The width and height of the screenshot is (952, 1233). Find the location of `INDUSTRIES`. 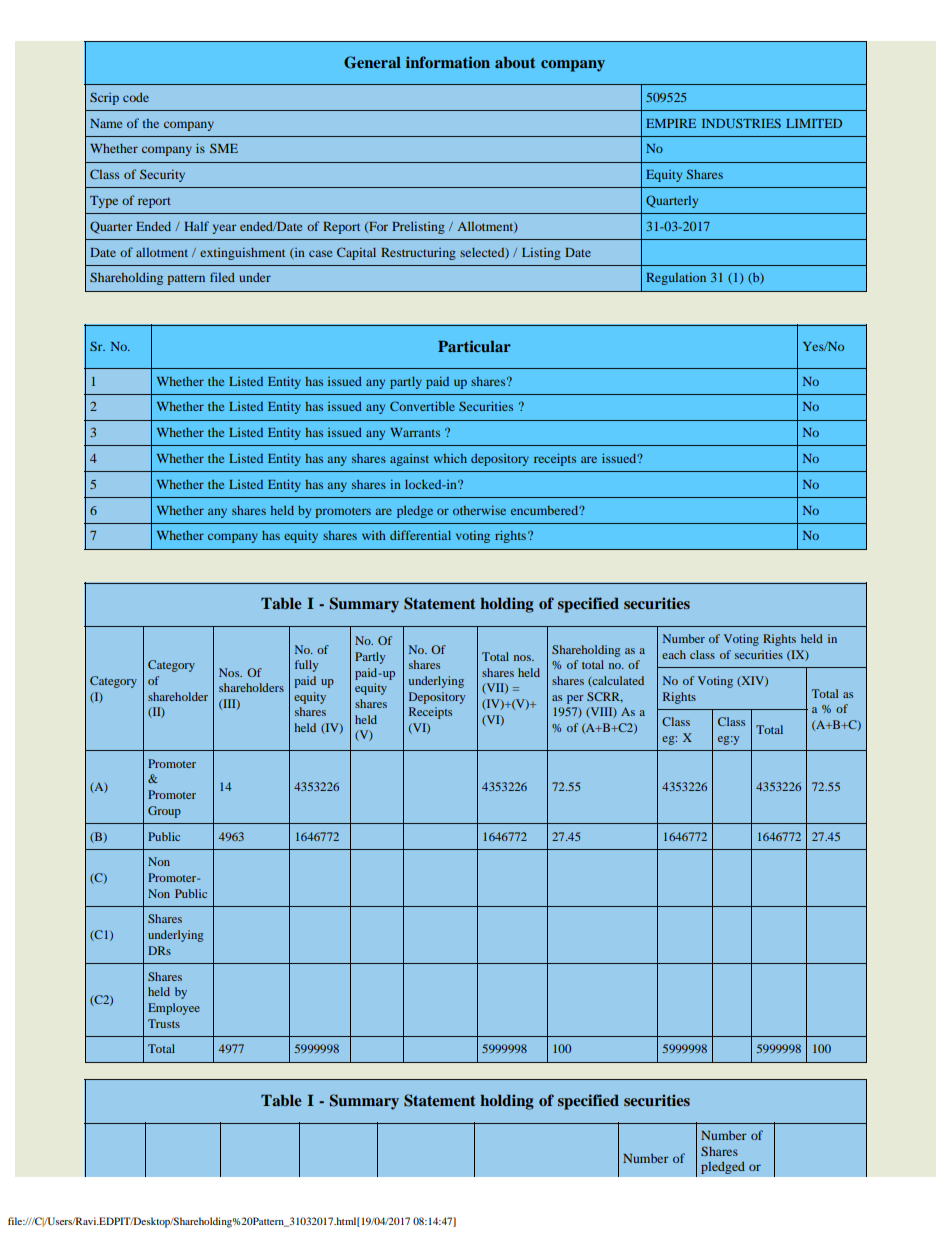

INDUSTRIES is located at coordinates (741, 123).
